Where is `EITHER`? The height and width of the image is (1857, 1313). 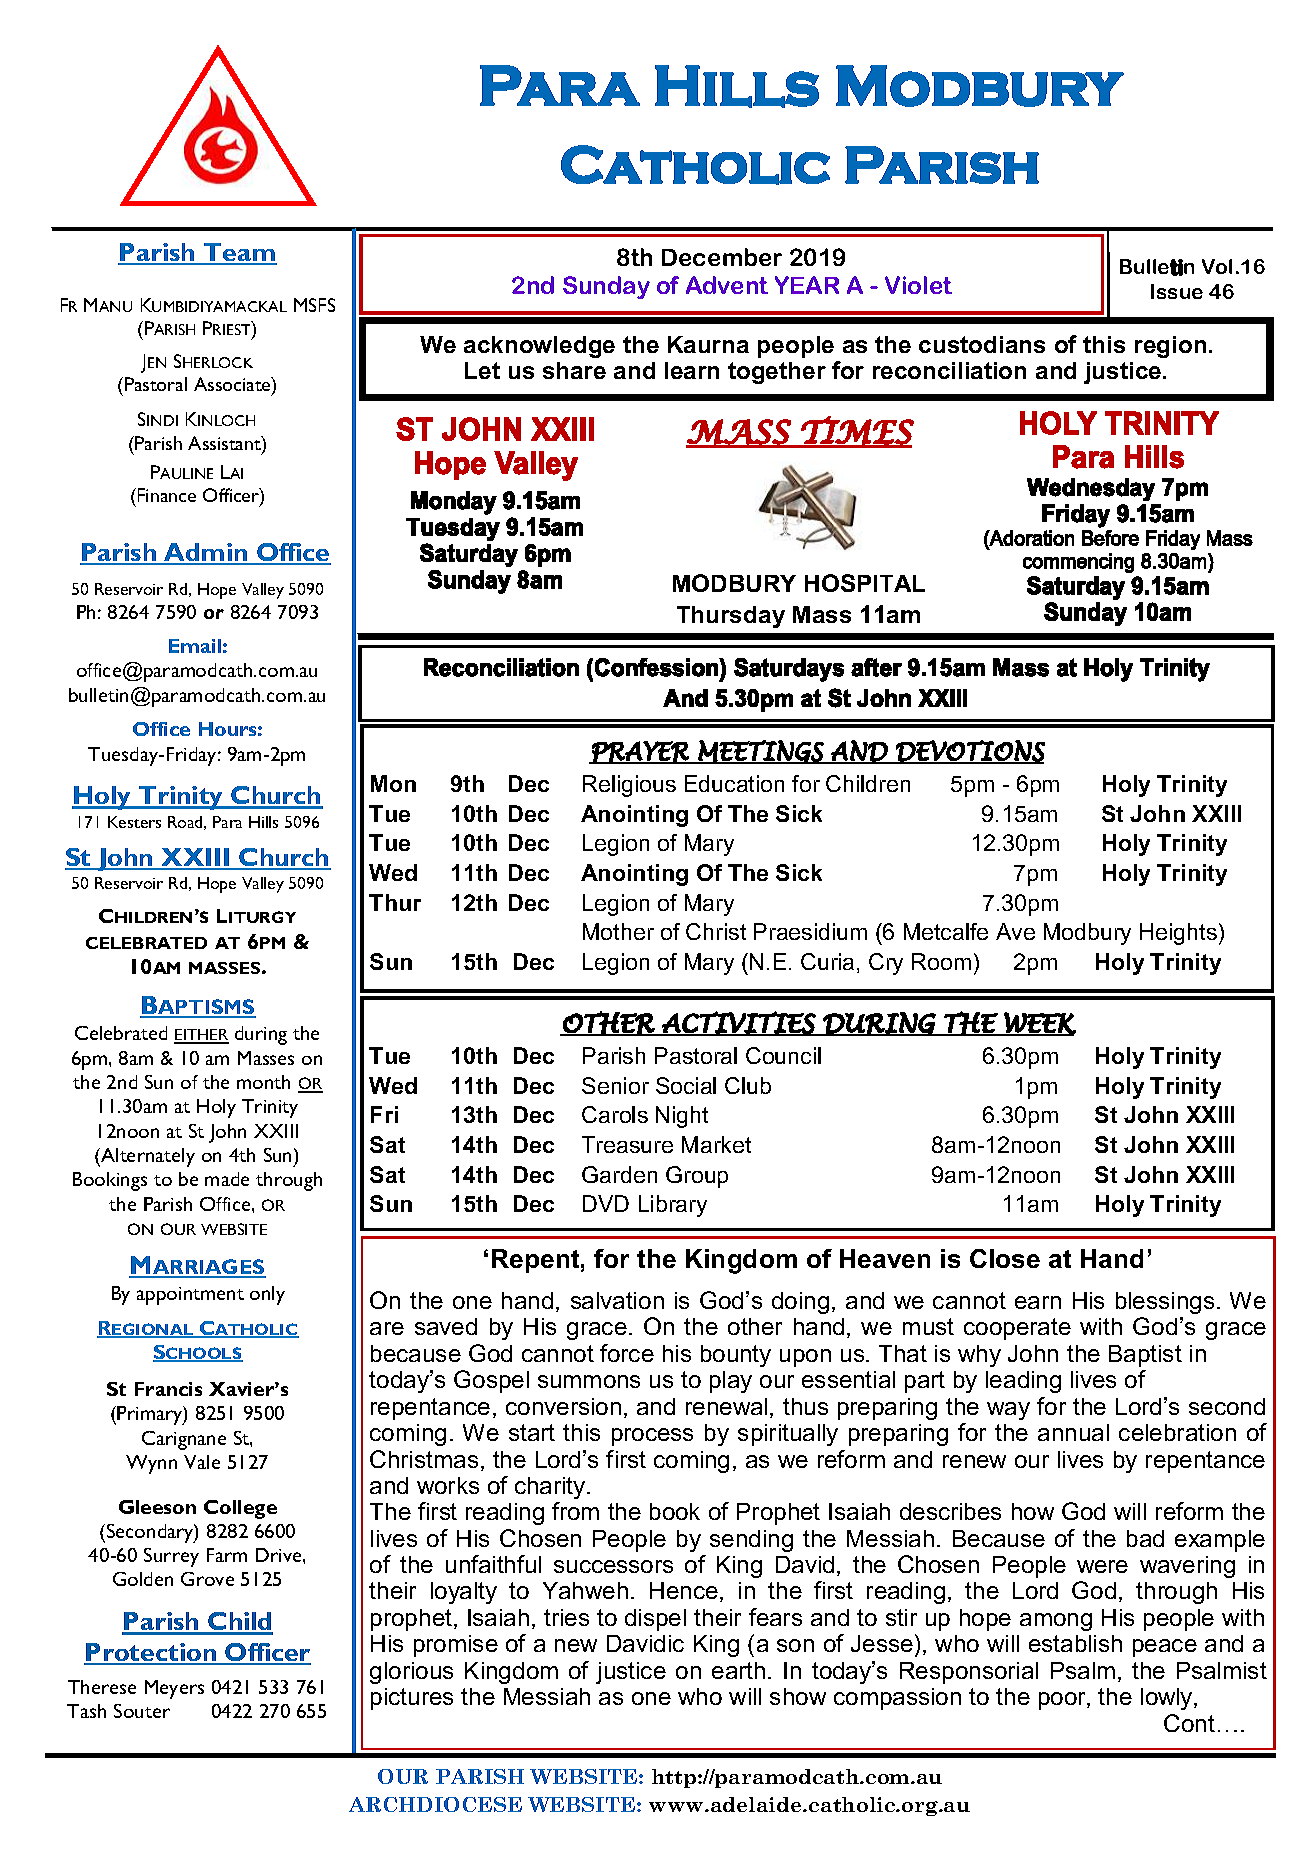 EITHER is located at coordinates (201, 1036).
